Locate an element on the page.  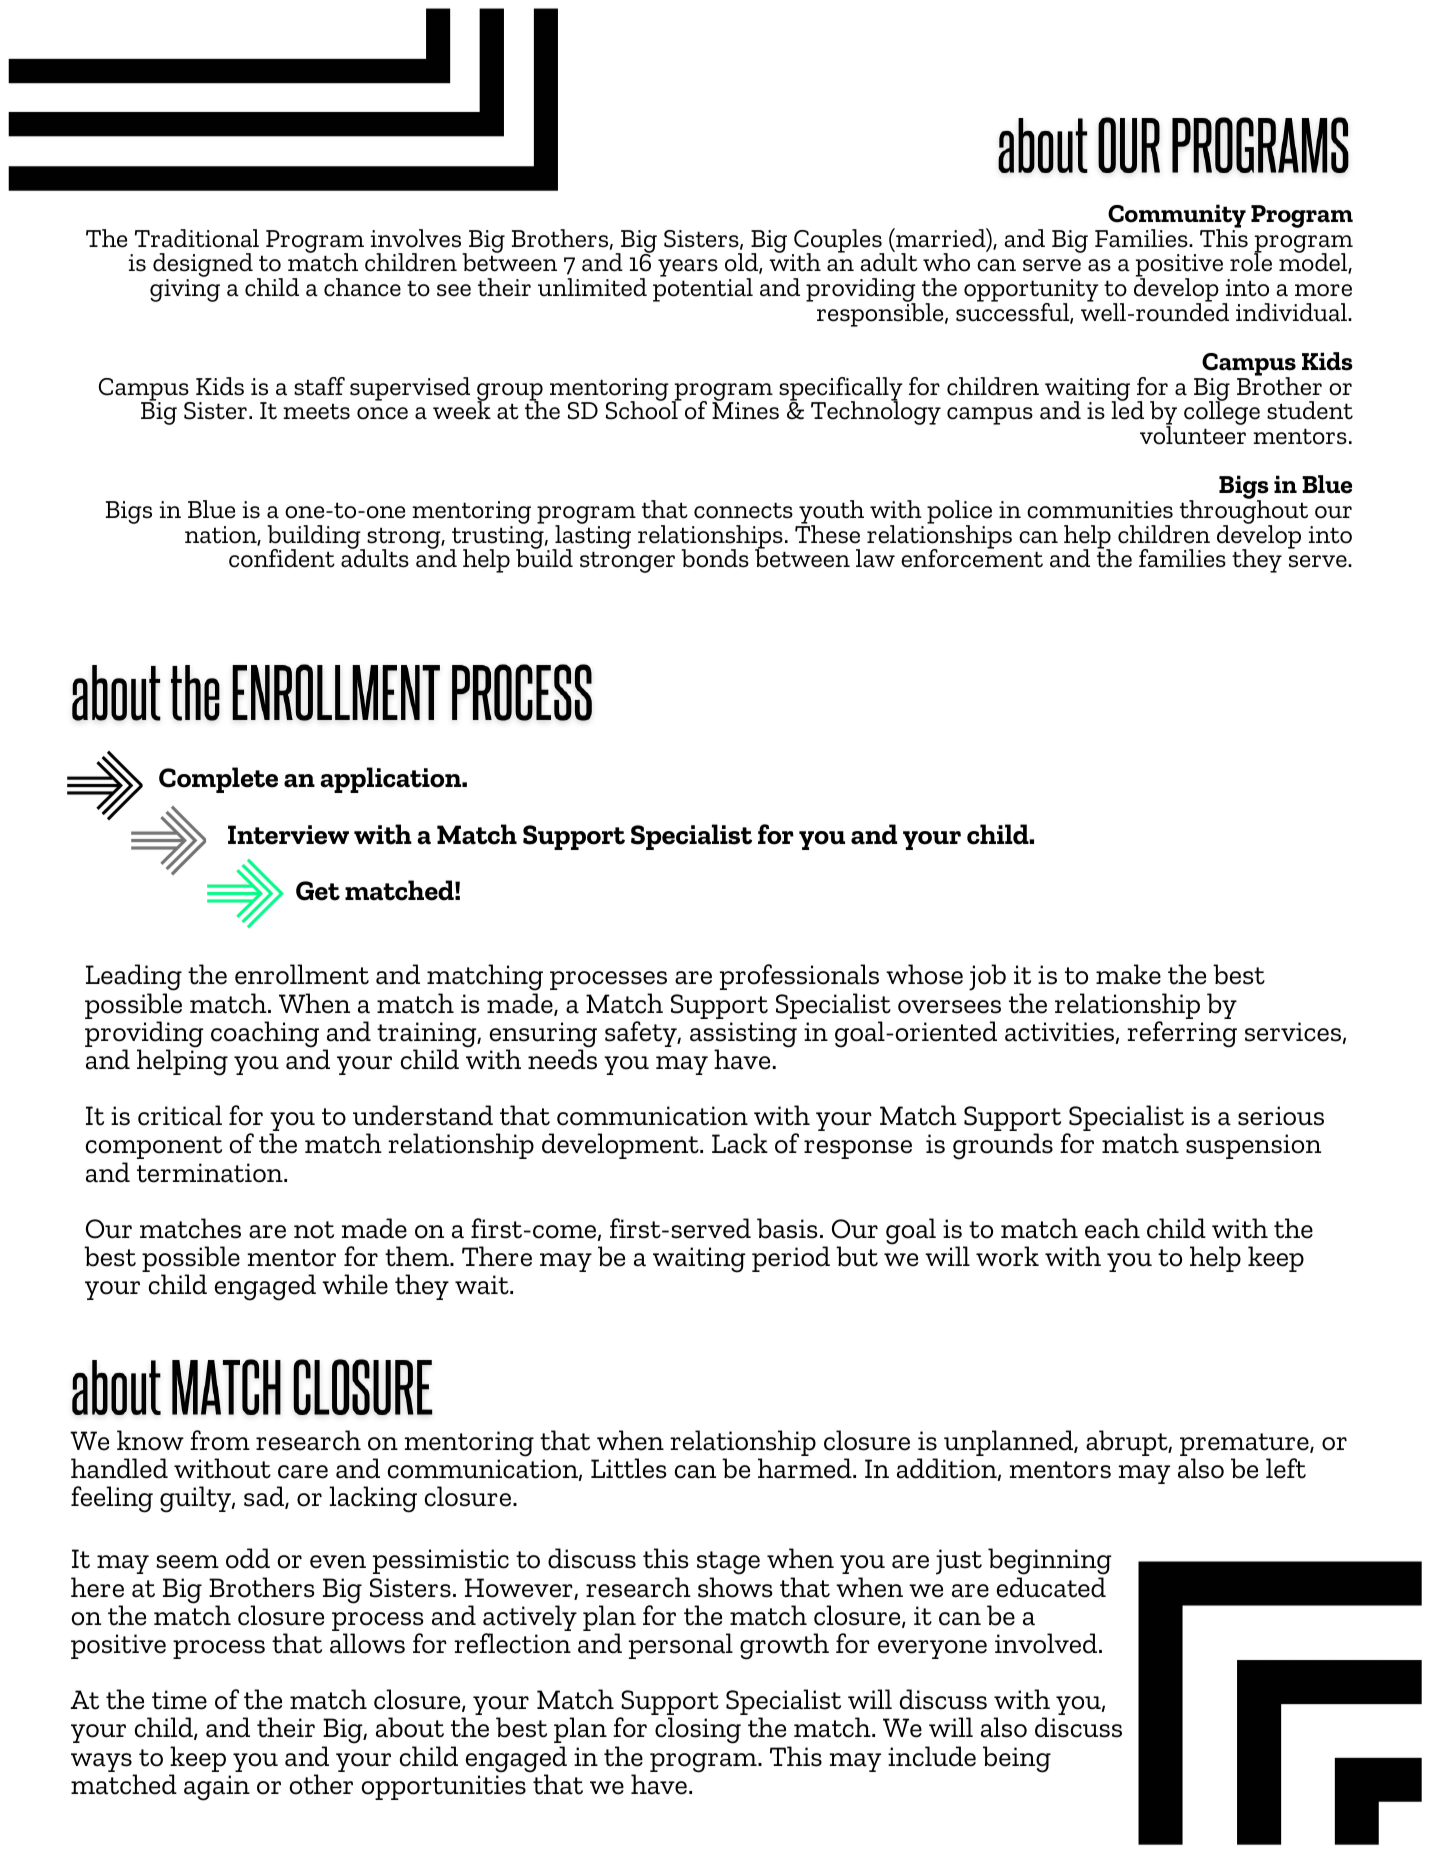
Community is located at coordinates (1176, 217).
